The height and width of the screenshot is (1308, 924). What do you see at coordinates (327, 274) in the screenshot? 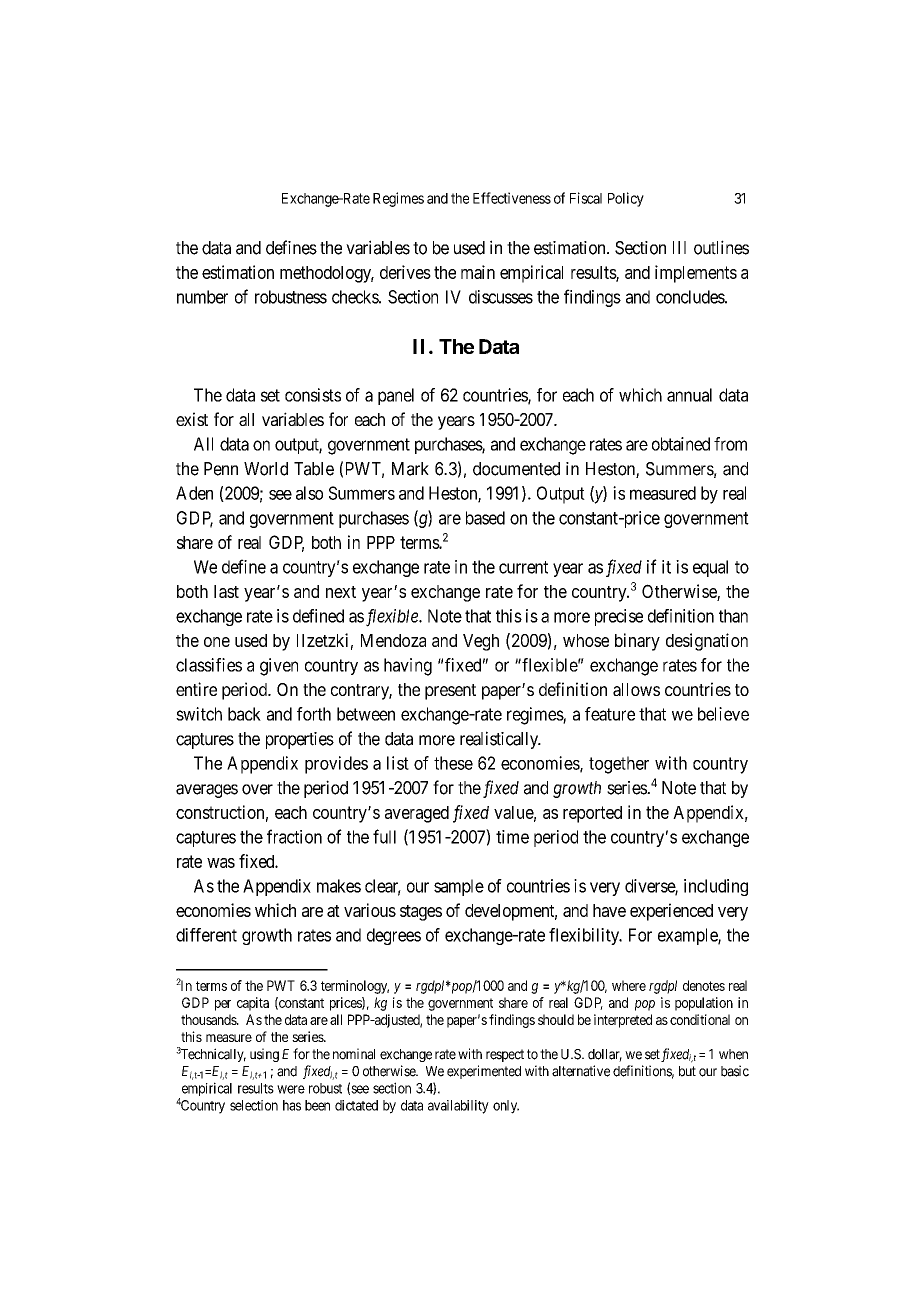
I see `methodology` at bounding box center [327, 274].
